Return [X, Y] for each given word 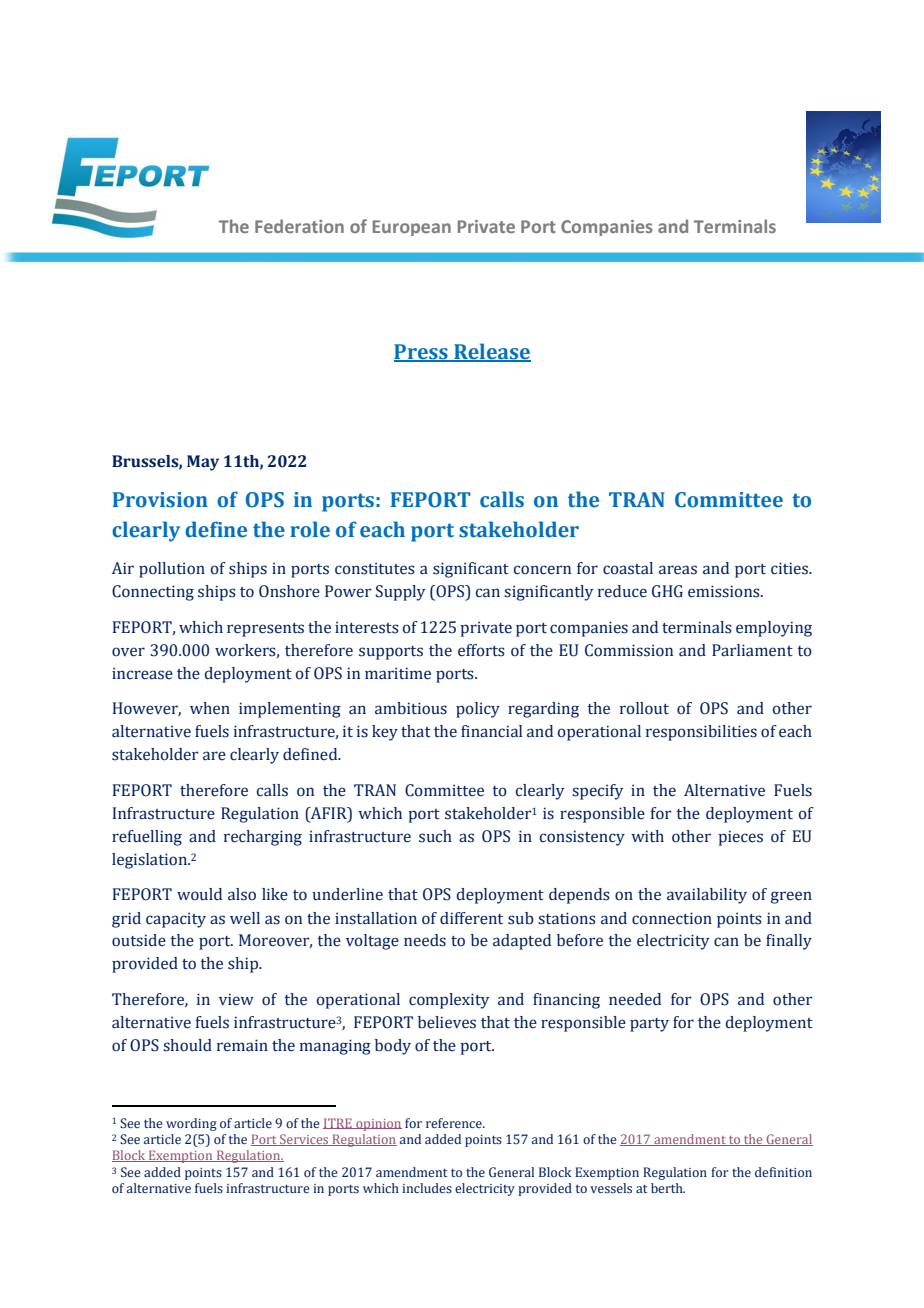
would [199, 894]
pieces [740, 838]
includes [427, 1188]
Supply [400, 593]
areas [678, 570]
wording [191, 1124]
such [435, 836]
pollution [172, 570]
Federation [299, 226]
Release [491, 352]
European [412, 228]
